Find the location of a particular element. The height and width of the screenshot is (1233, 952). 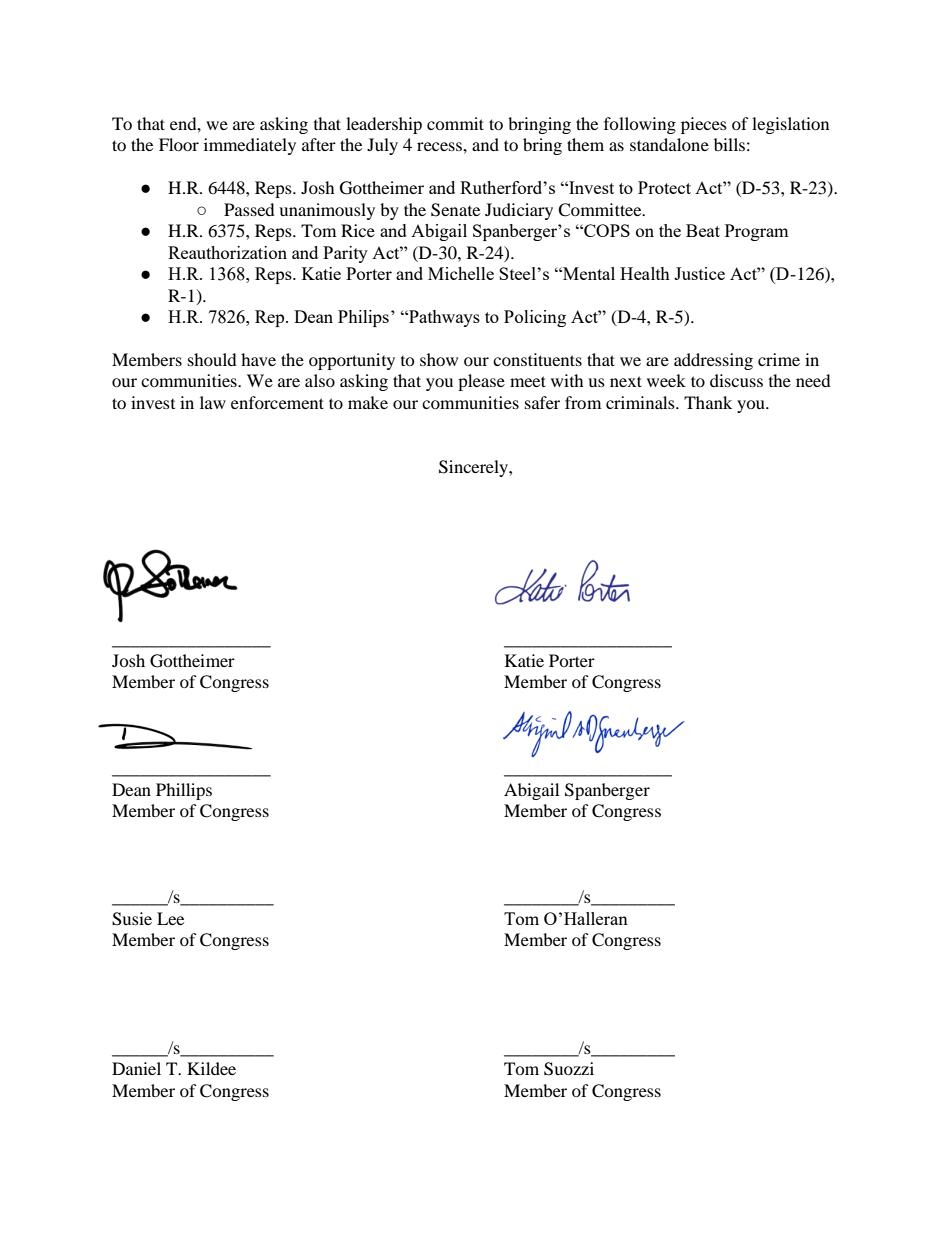

Sincerely is located at coordinates (474, 468).
